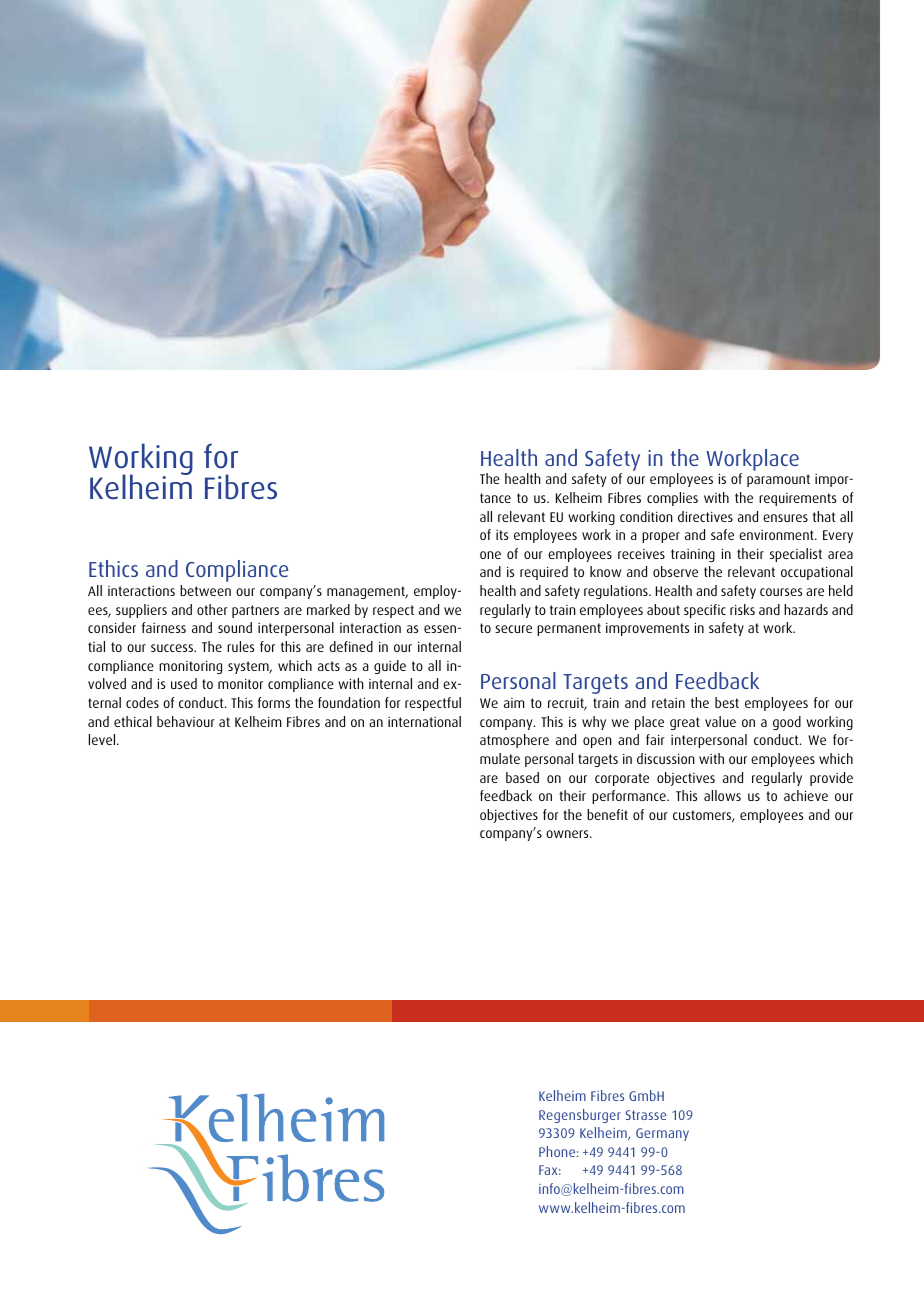 The width and height of the screenshot is (924, 1308). I want to click on Germany, so click(662, 1134).
